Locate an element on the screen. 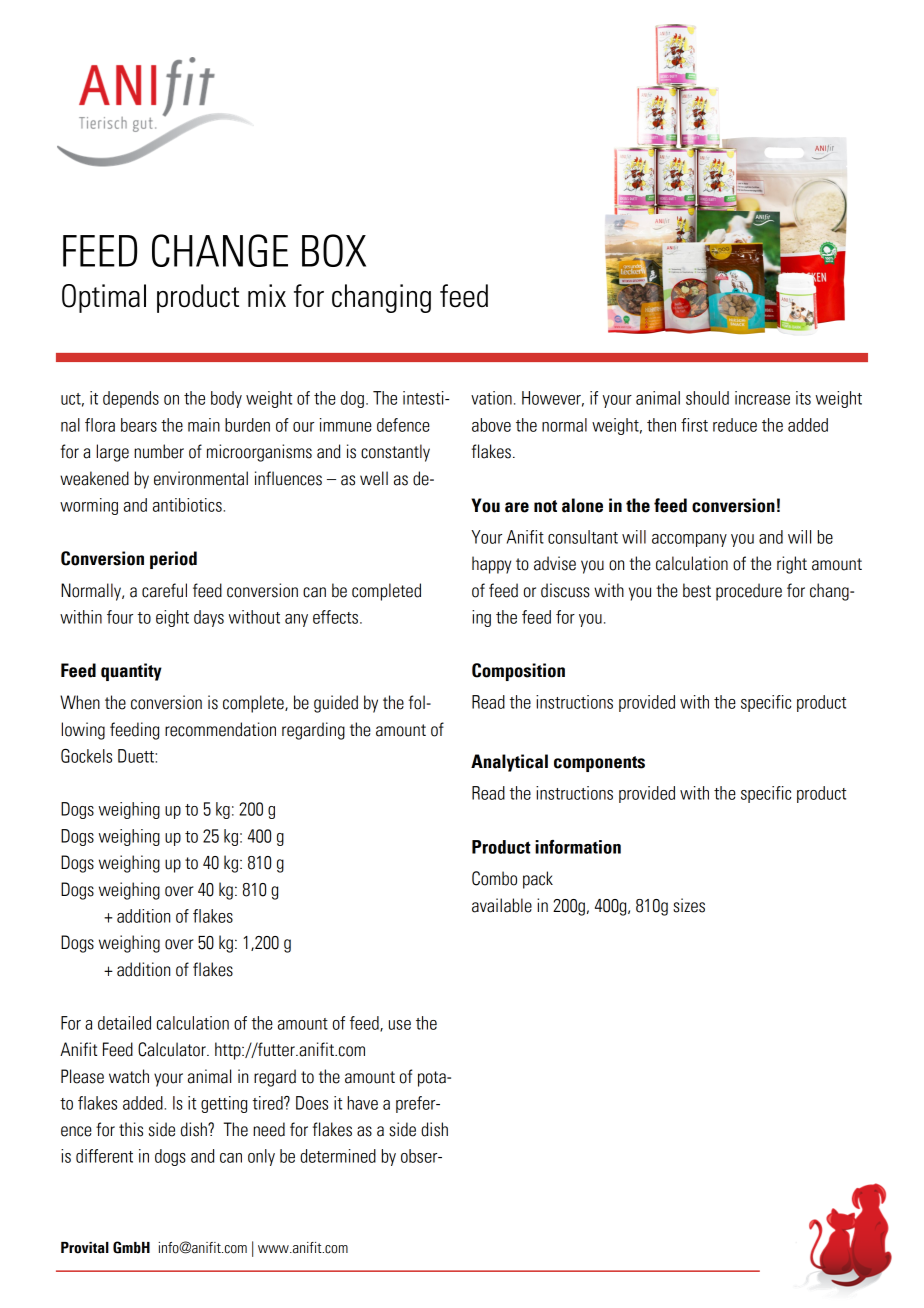 The image size is (924, 1308). well is located at coordinates (374, 478).
